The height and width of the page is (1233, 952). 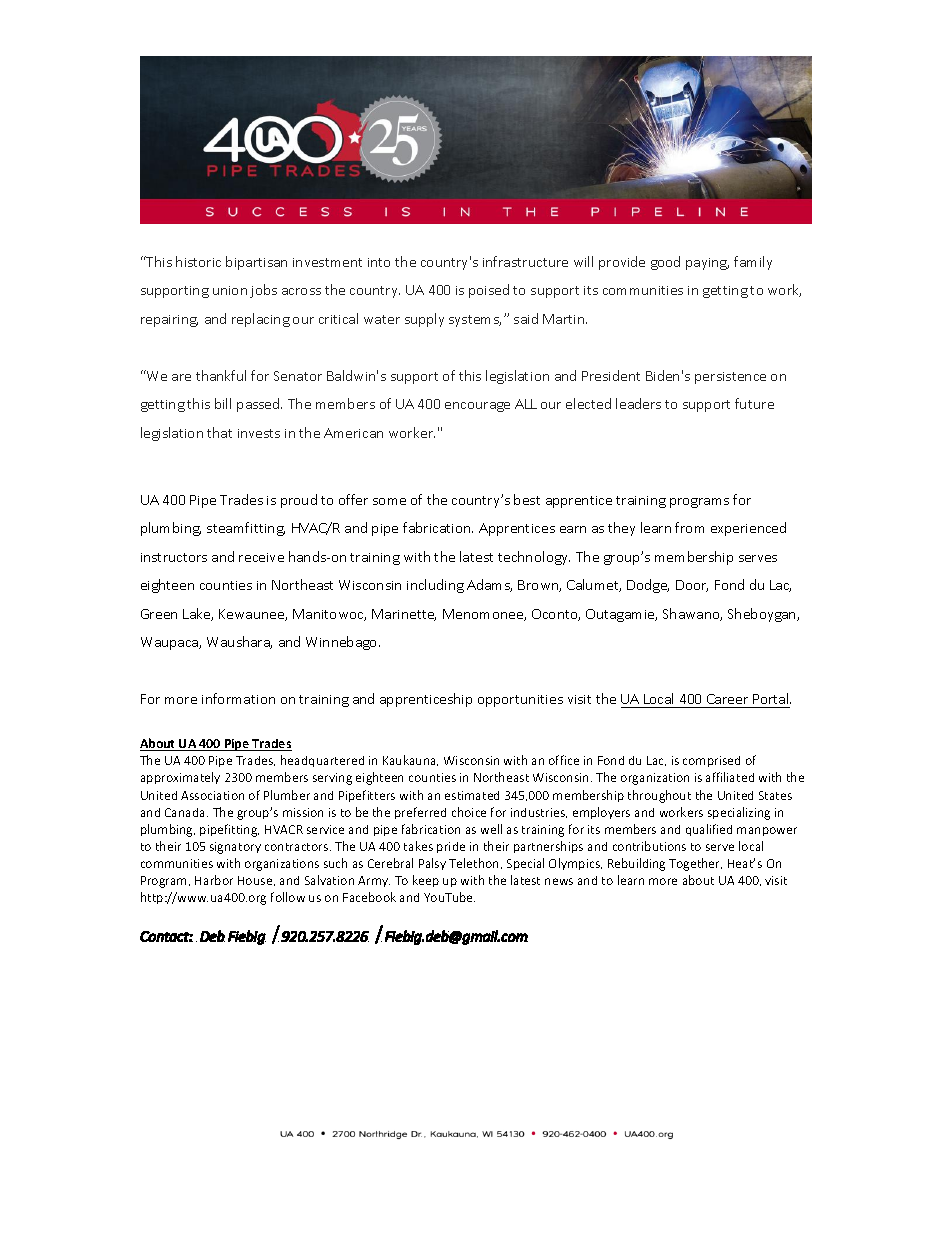 What do you see at coordinates (520, 701) in the page?
I see `opportunities` at bounding box center [520, 701].
